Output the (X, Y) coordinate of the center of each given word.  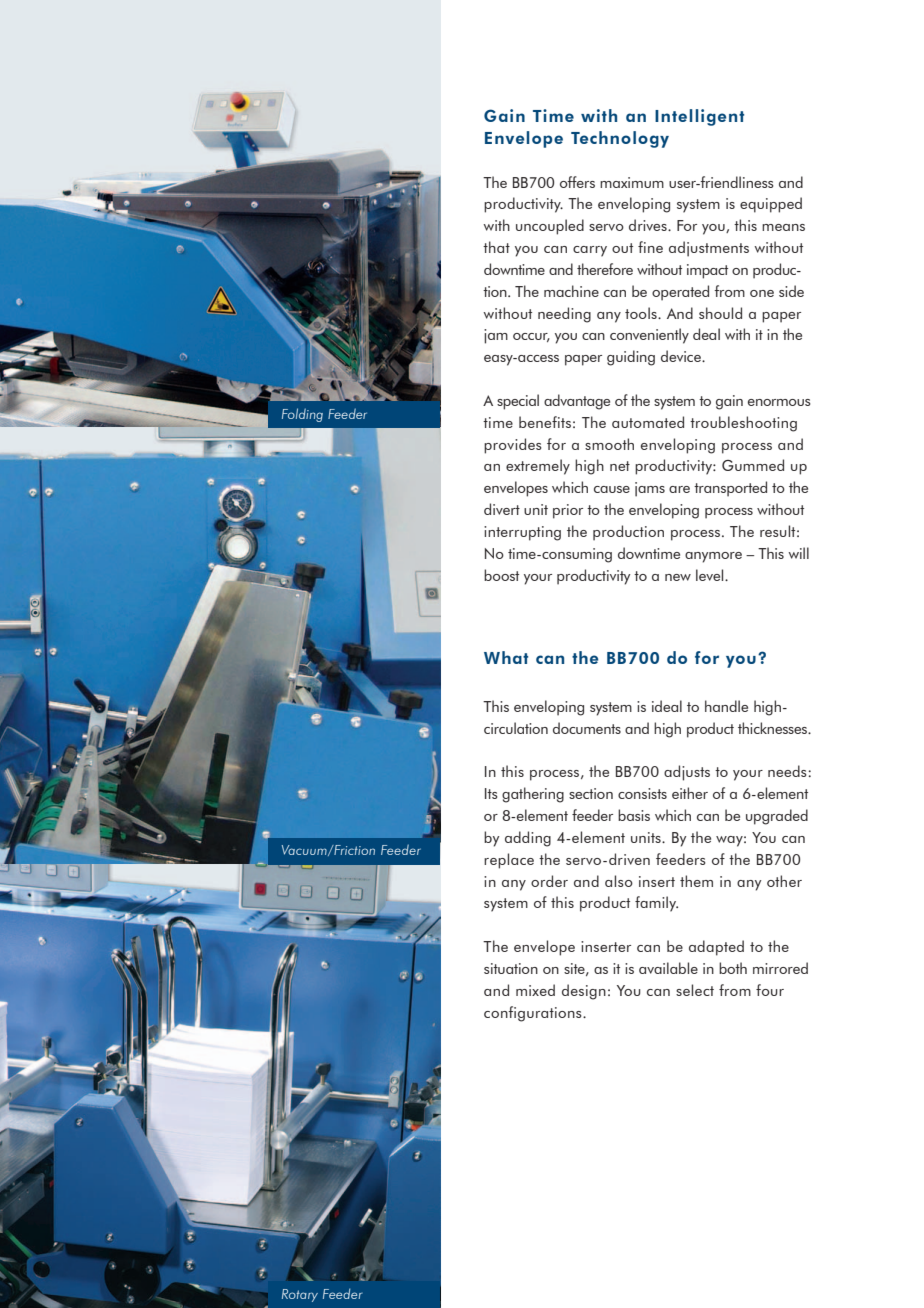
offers (577, 182)
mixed (535, 990)
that (496, 247)
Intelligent (699, 117)
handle (726, 706)
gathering (533, 795)
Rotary (300, 1295)
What (506, 657)
